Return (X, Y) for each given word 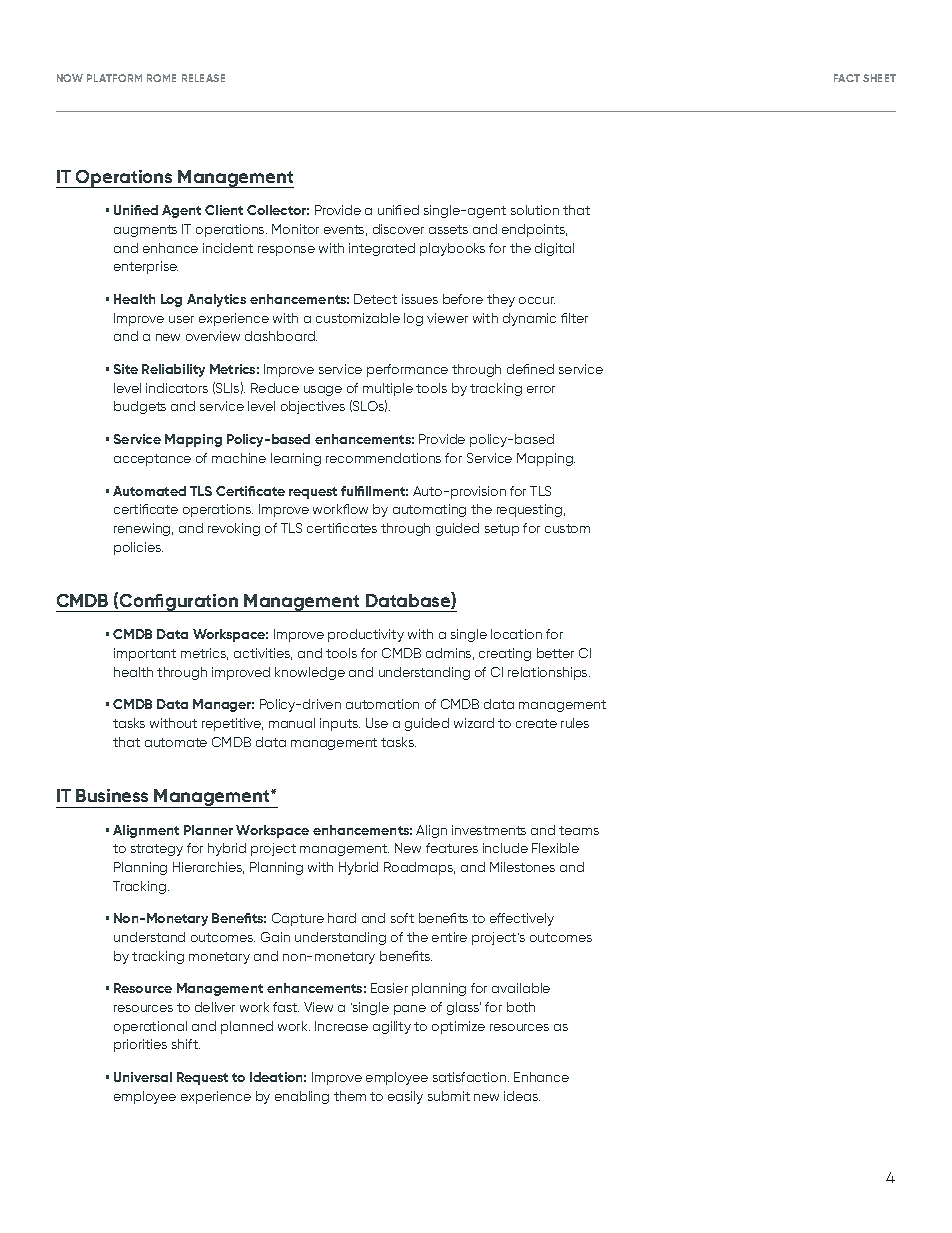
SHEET (879, 78)
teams (579, 830)
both (521, 1007)
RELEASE (203, 78)
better (555, 653)
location (516, 634)
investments (489, 830)
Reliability (173, 370)
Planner (208, 830)
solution (535, 210)
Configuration (179, 603)
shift (186, 1044)
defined (530, 369)
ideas (522, 1096)
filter (574, 318)
